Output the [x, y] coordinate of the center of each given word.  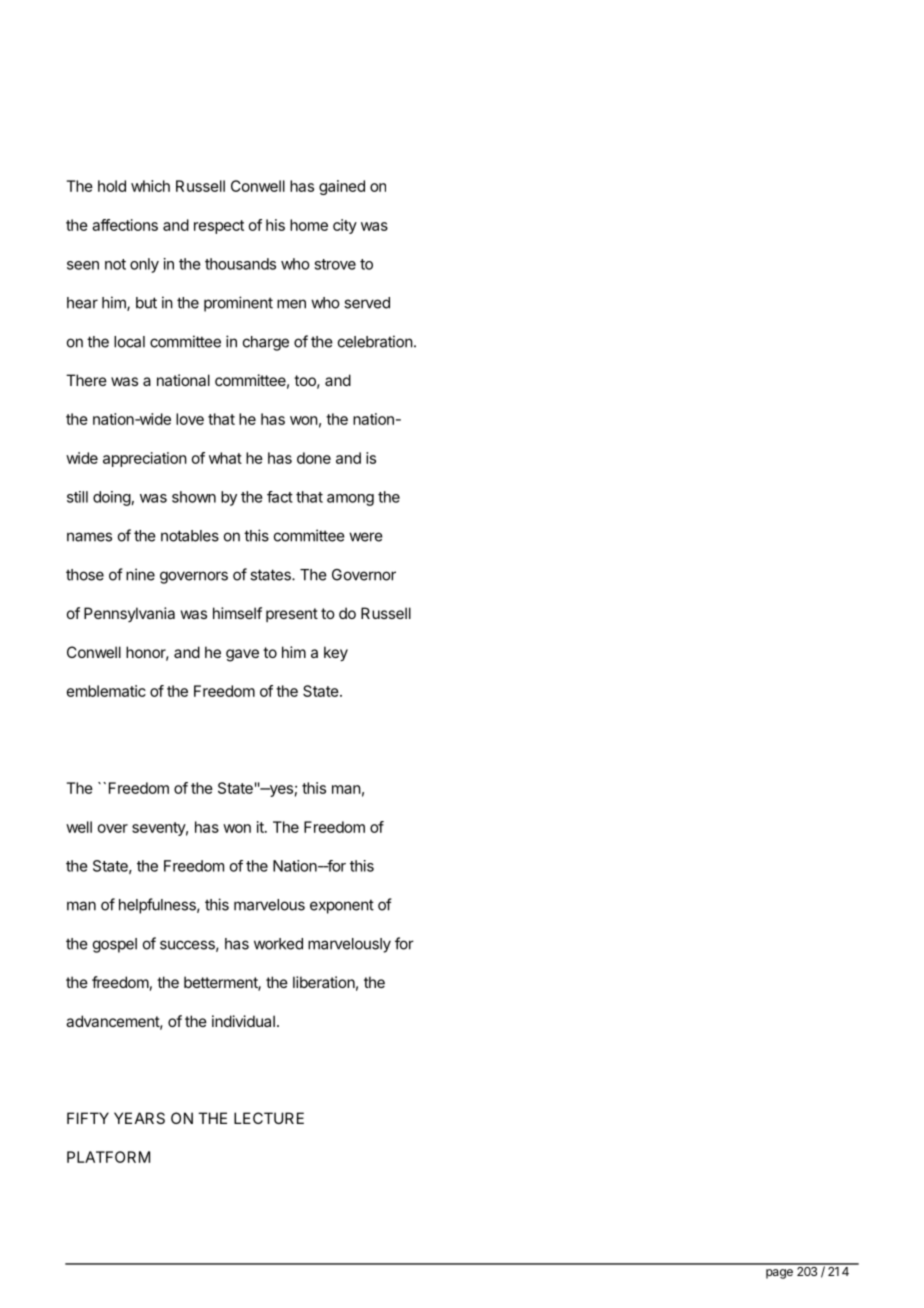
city [345, 226]
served [367, 303]
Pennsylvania [129, 614]
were [366, 537]
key [336, 653]
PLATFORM [108, 1157]
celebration [375, 341]
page [779, 1274]
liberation [324, 982]
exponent [342, 906]
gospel [115, 945]
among [350, 500]
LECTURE [269, 1118]
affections [125, 225]
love [190, 419]
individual [243, 1021]
